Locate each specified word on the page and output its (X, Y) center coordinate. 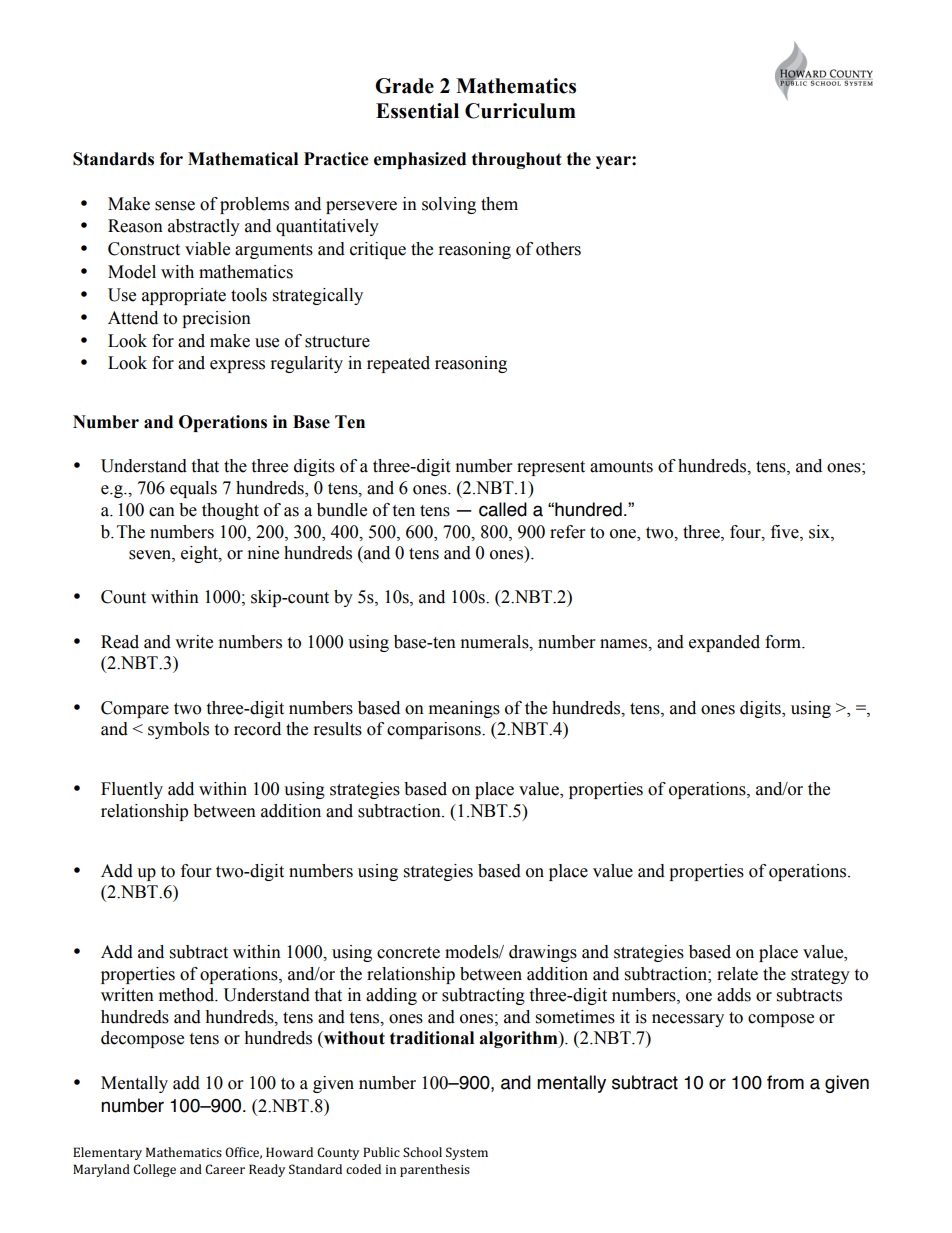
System (467, 1153)
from (785, 1082)
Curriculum (520, 111)
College (154, 1170)
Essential (417, 111)
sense (175, 206)
